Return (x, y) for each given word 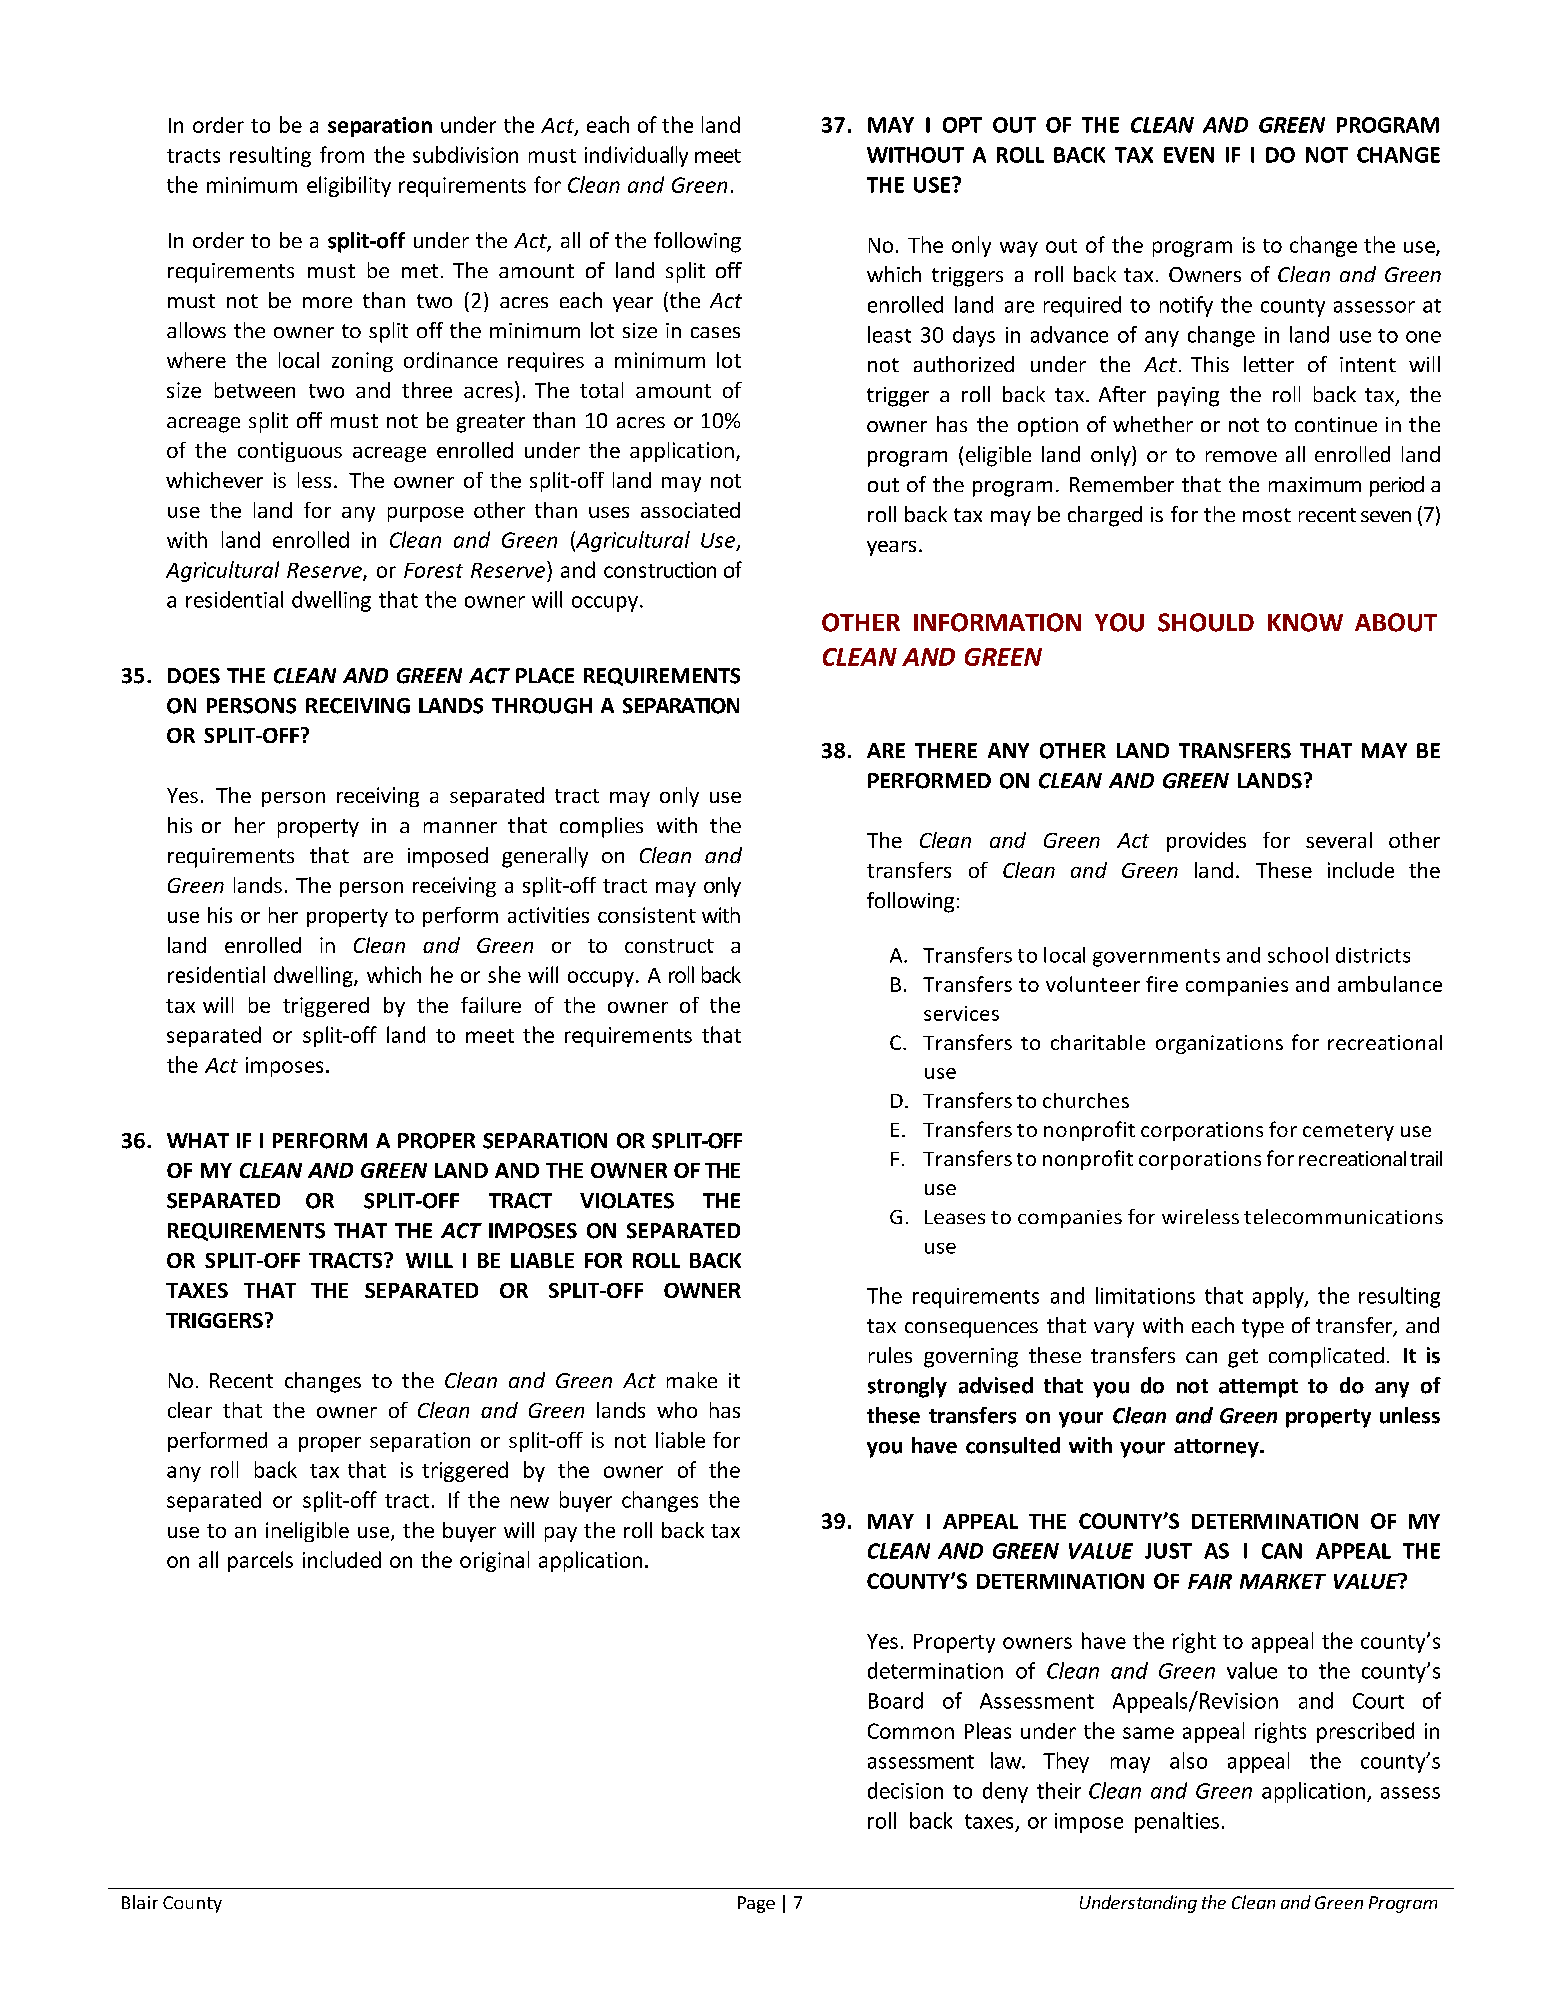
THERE (946, 750)
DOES (194, 676)
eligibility (349, 186)
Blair (140, 1902)
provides (1206, 842)
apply (1279, 1297)
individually (636, 156)
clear (190, 1410)
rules (890, 1355)
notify (1186, 306)
